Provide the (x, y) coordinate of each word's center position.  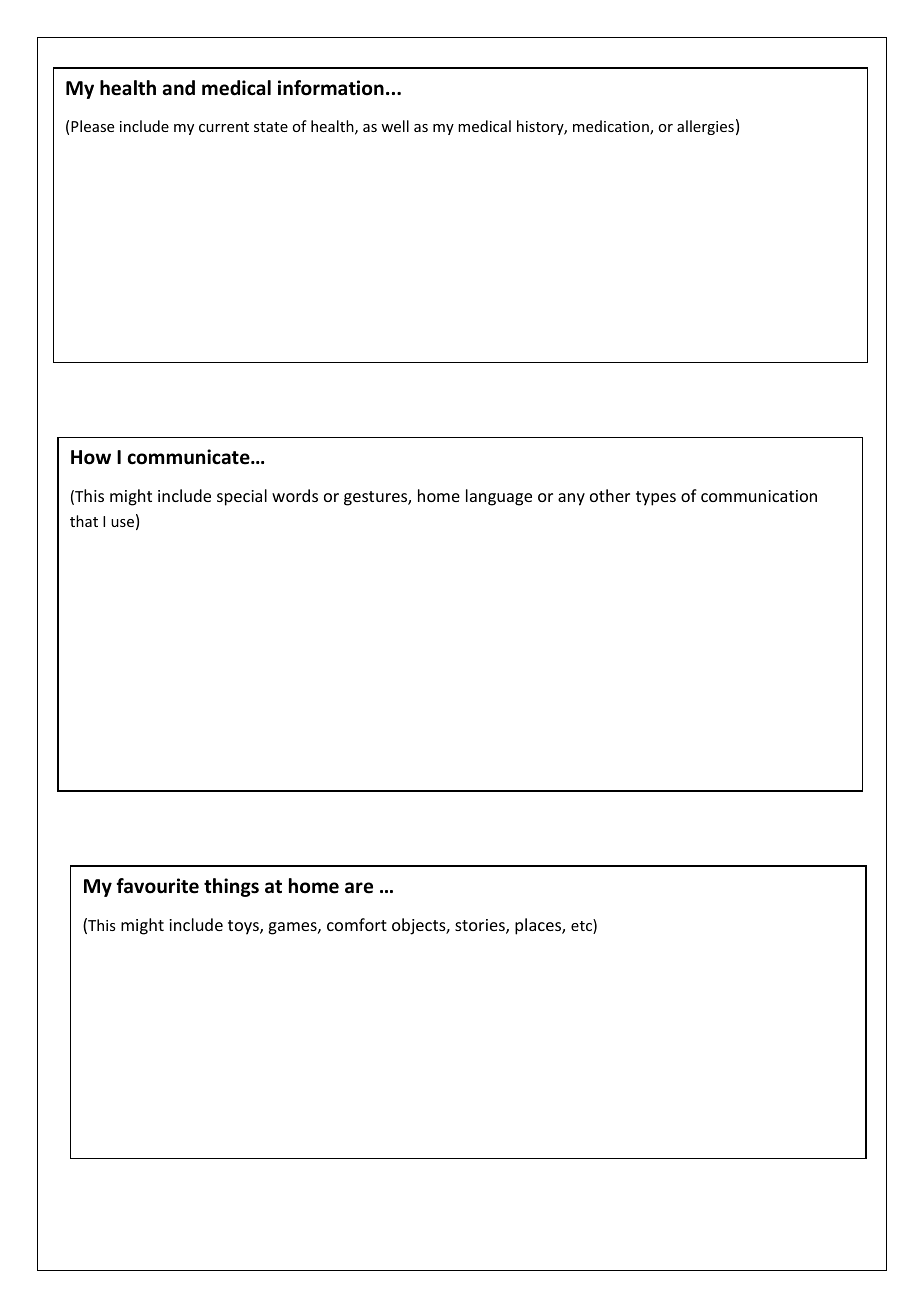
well (395, 126)
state (271, 127)
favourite (157, 886)
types (656, 498)
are (359, 888)
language (499, 497)
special (242, 497)
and (179, 88)
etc (582, 926)
